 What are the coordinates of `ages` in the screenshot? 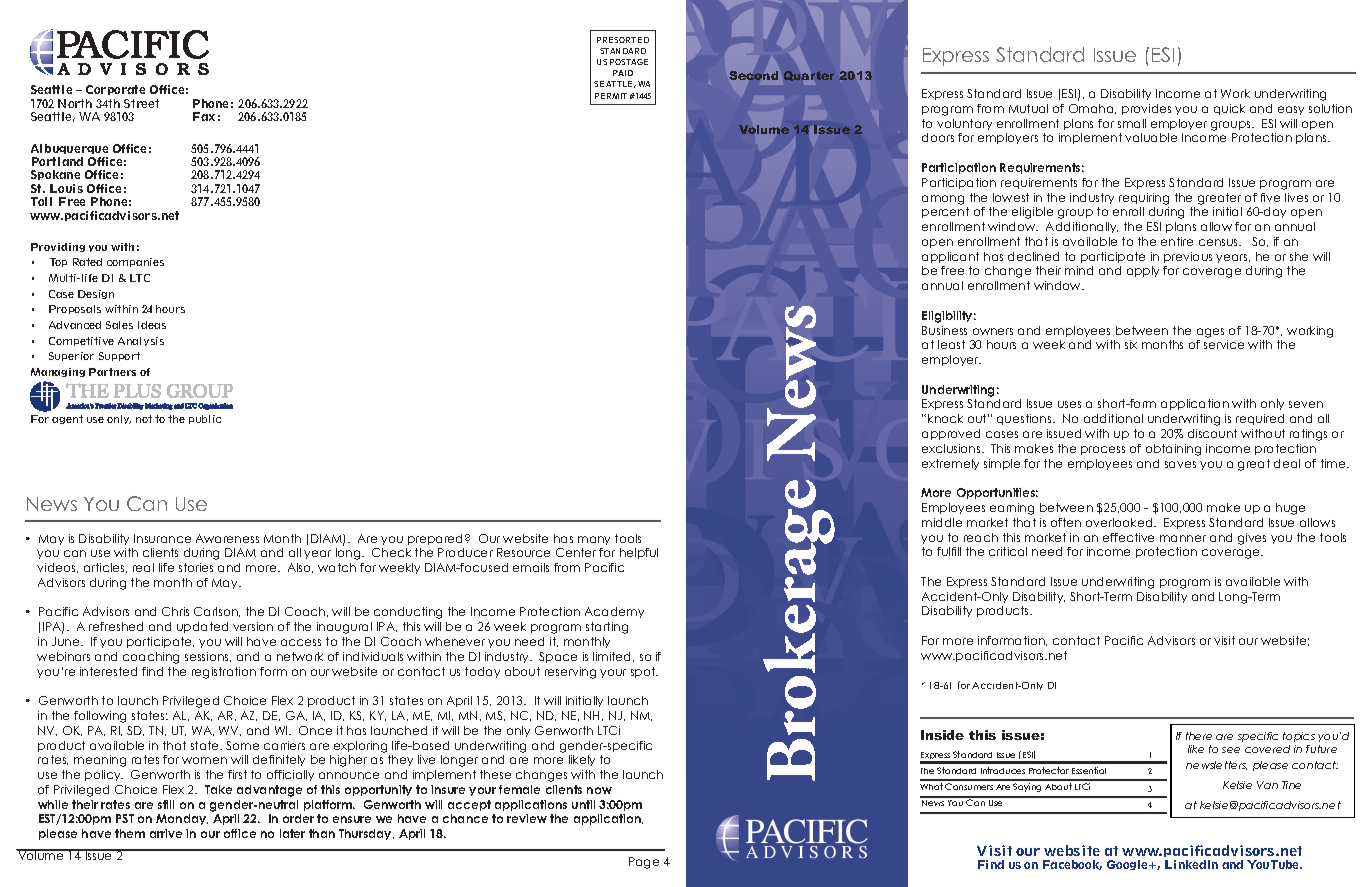 It's located at (1210, 333).
